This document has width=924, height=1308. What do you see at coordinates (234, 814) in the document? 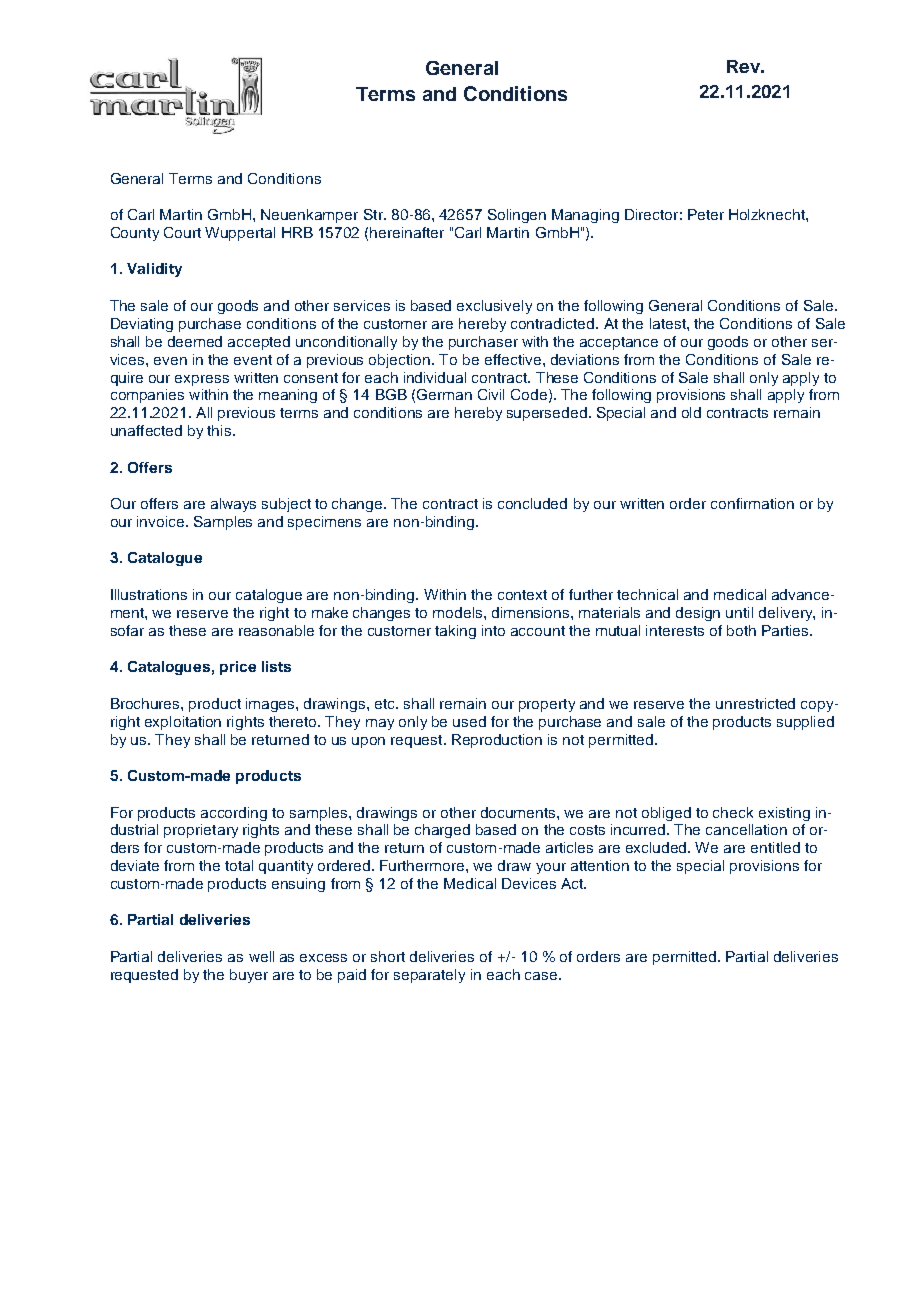
I see `according` at bounding box center [234, 814].
